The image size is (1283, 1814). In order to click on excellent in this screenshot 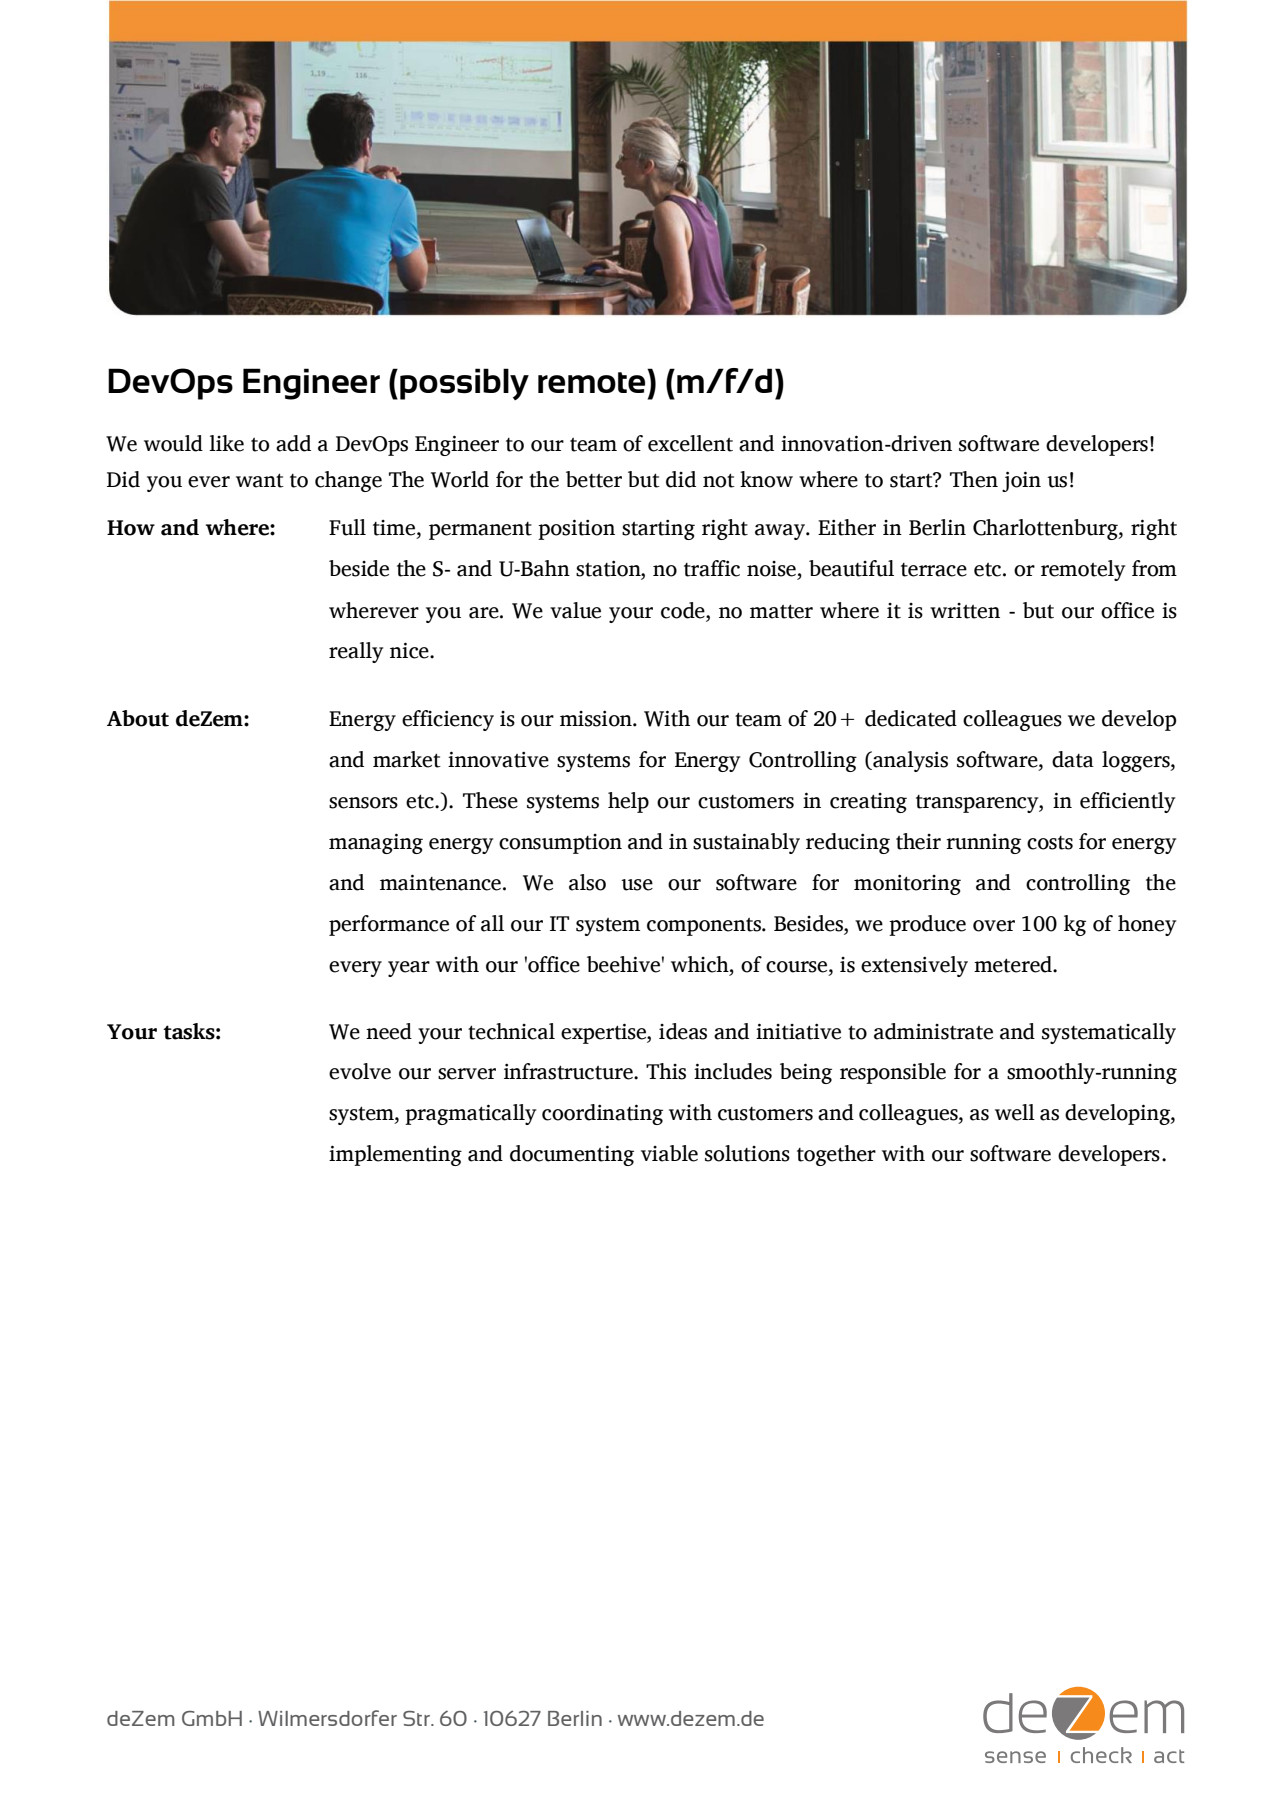, I will do `click(690, 443)`.
